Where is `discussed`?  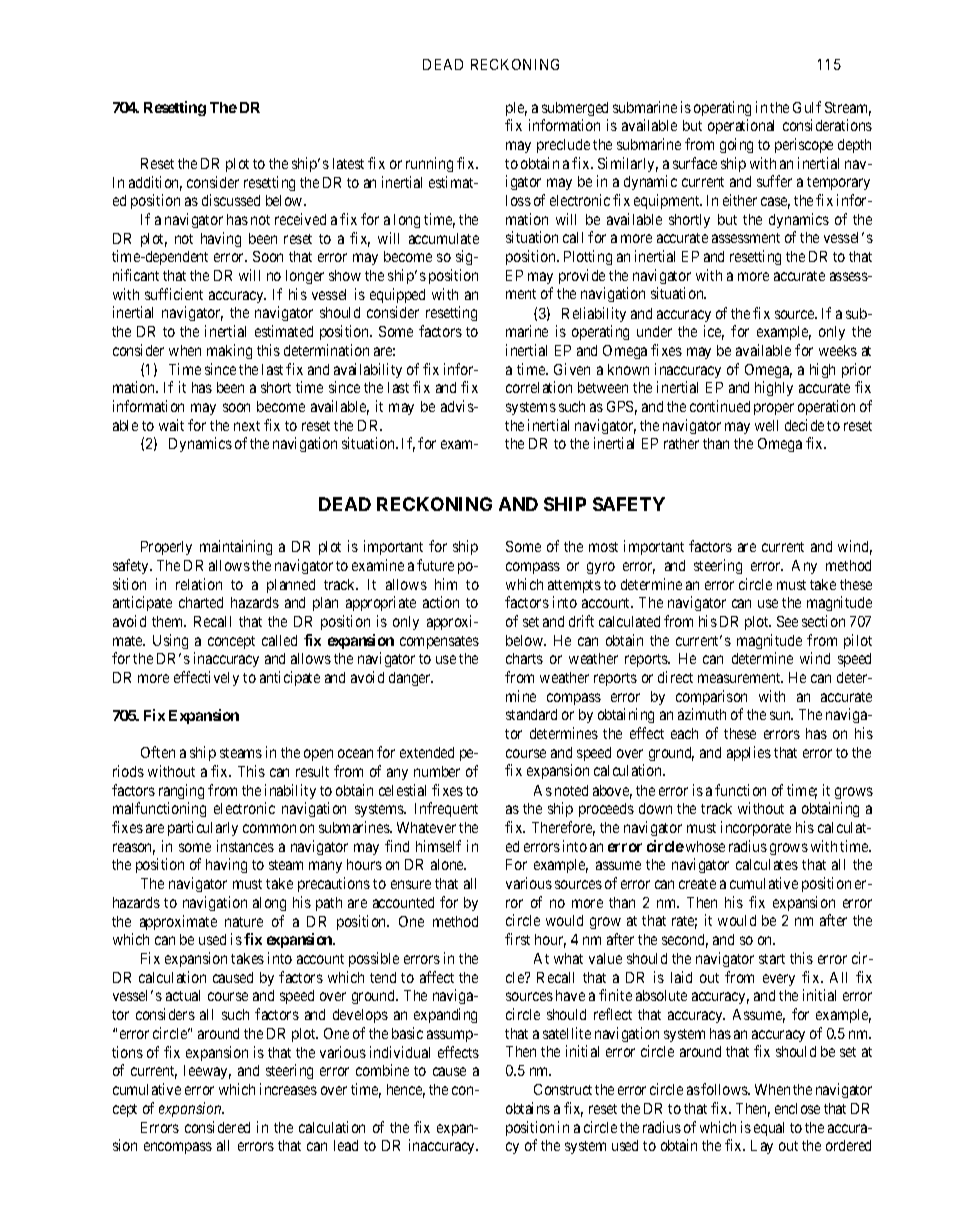
discussed is located at coordinates (231, 200).
